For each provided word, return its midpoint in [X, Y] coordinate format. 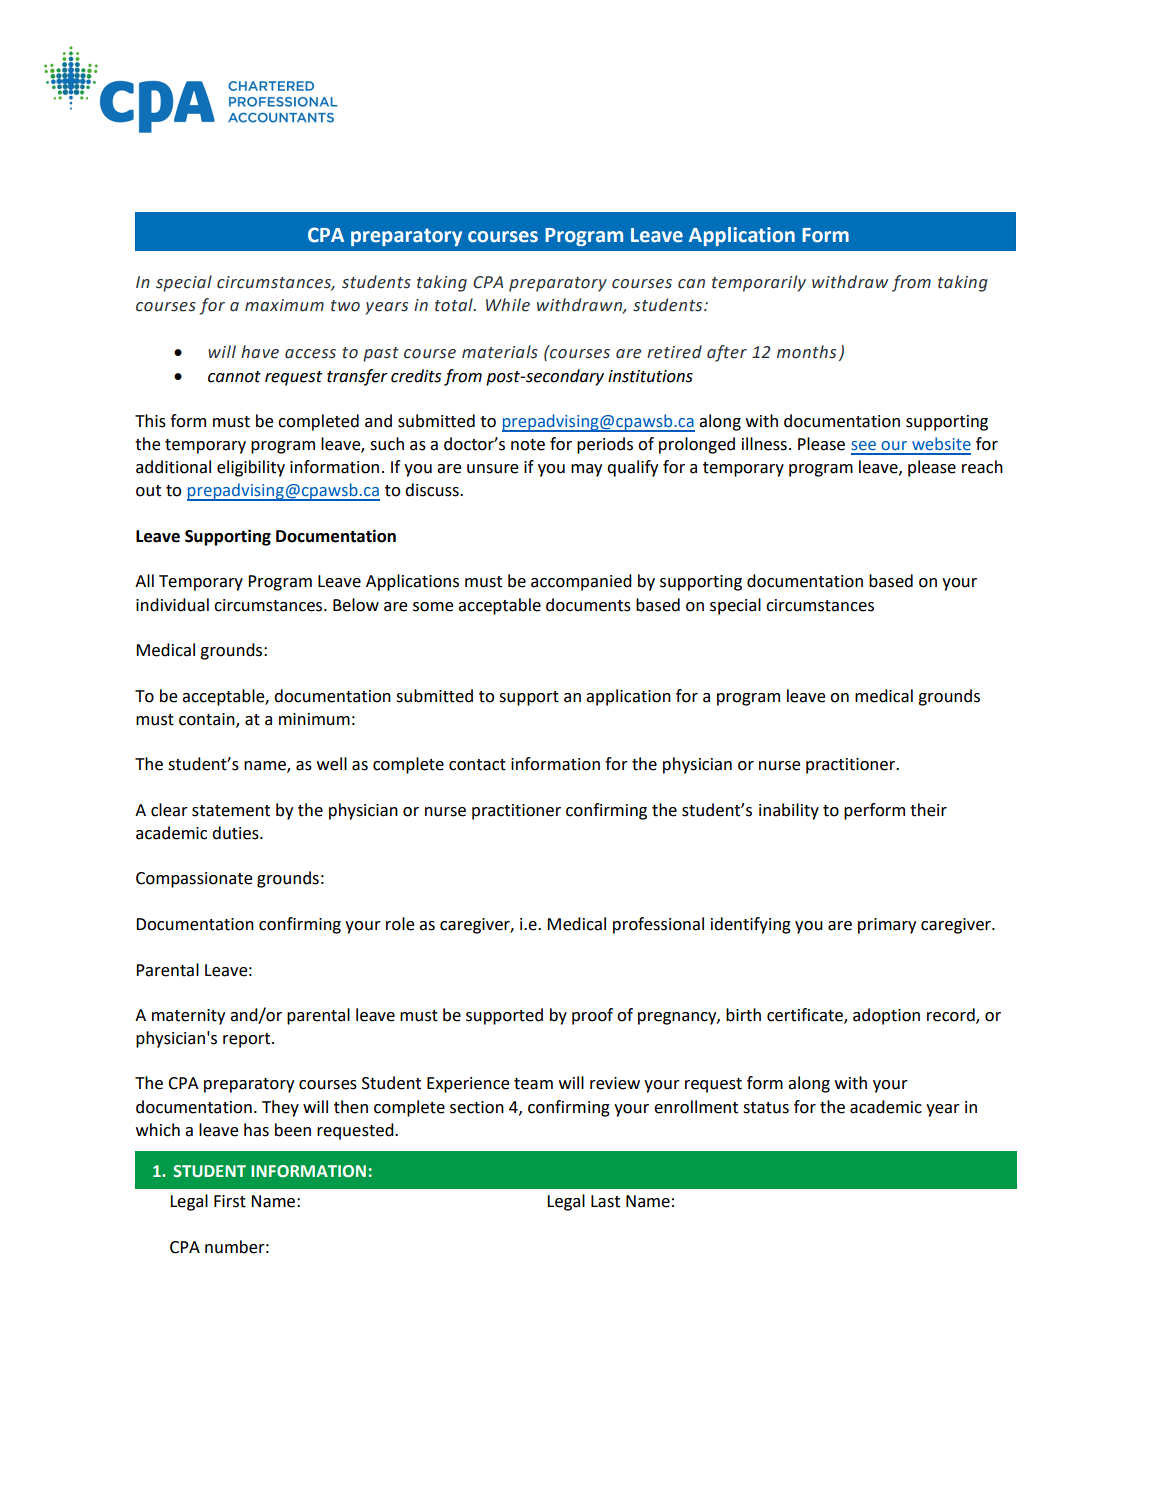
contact [477, 765]
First [230, 1201]
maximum [284, 305]
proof [592, 1016]
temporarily [759, 283]
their [928, 810]
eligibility [251, 468]
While [508, 305]
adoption [886, 1016]
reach [982, 467]
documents [588, 605]
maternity [188, 1017]
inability [789, 811]
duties [236, 833]
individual [172, 605]
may [586, 470]
